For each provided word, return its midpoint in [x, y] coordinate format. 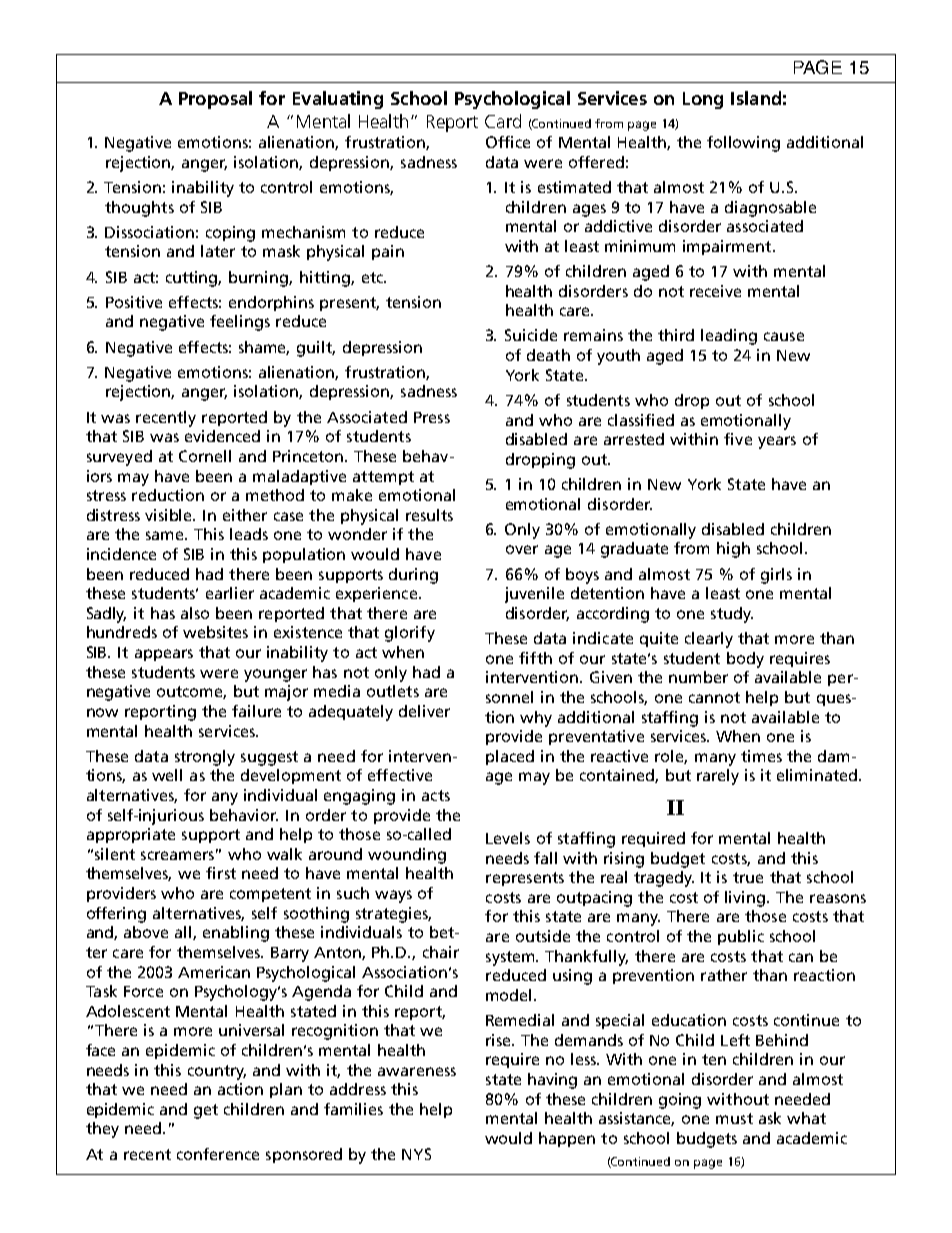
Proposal [215, 100]
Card [503, 121]
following [743, 144]
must [734, 1118]
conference [218, 1154]
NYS [416, 1154]
